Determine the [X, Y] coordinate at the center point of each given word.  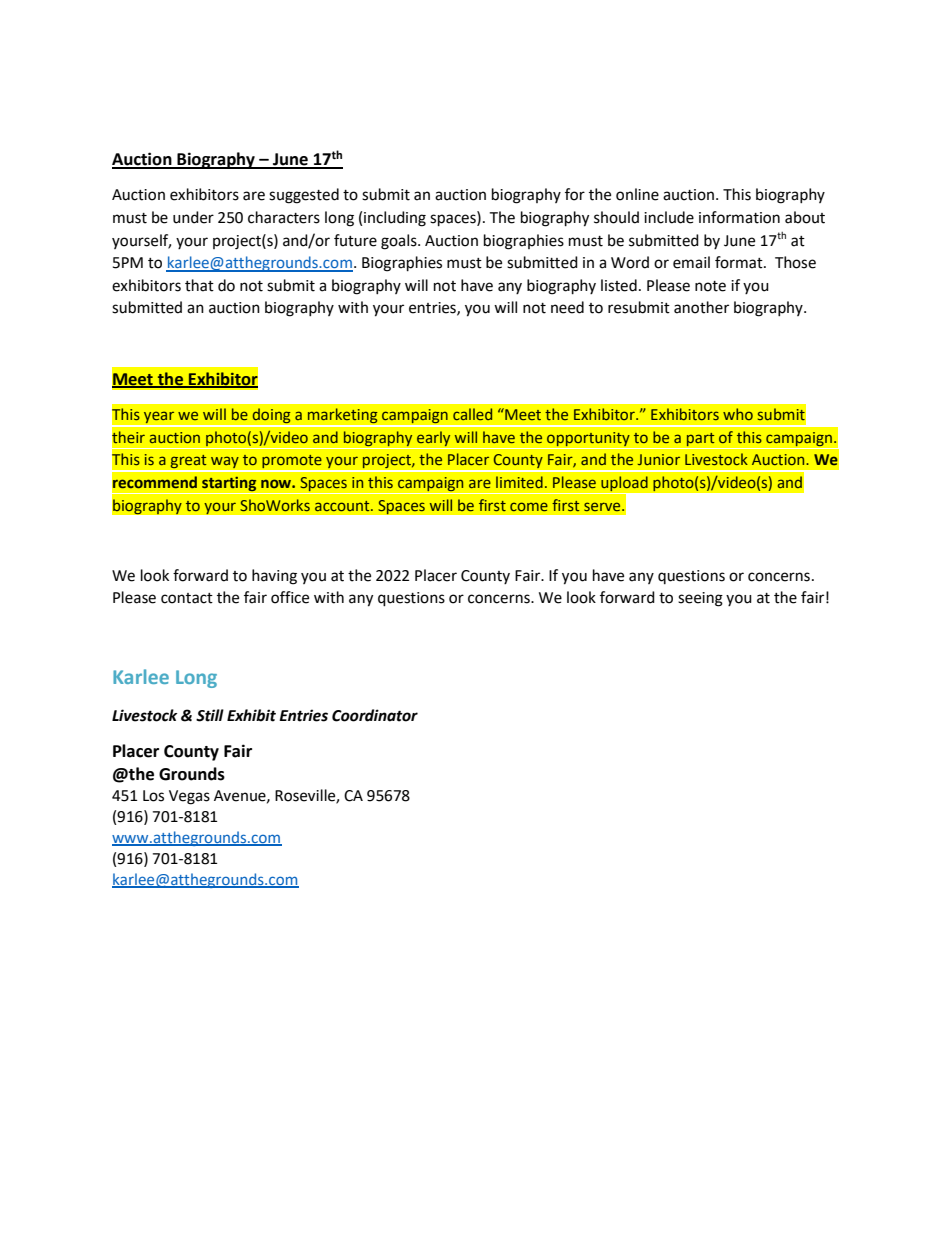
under [193, 217]
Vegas [189, 797]
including [395, 219]
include [669, 217]
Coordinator [375, 715]
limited [519, 482]
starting [229, 485]
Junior [659, 459]
